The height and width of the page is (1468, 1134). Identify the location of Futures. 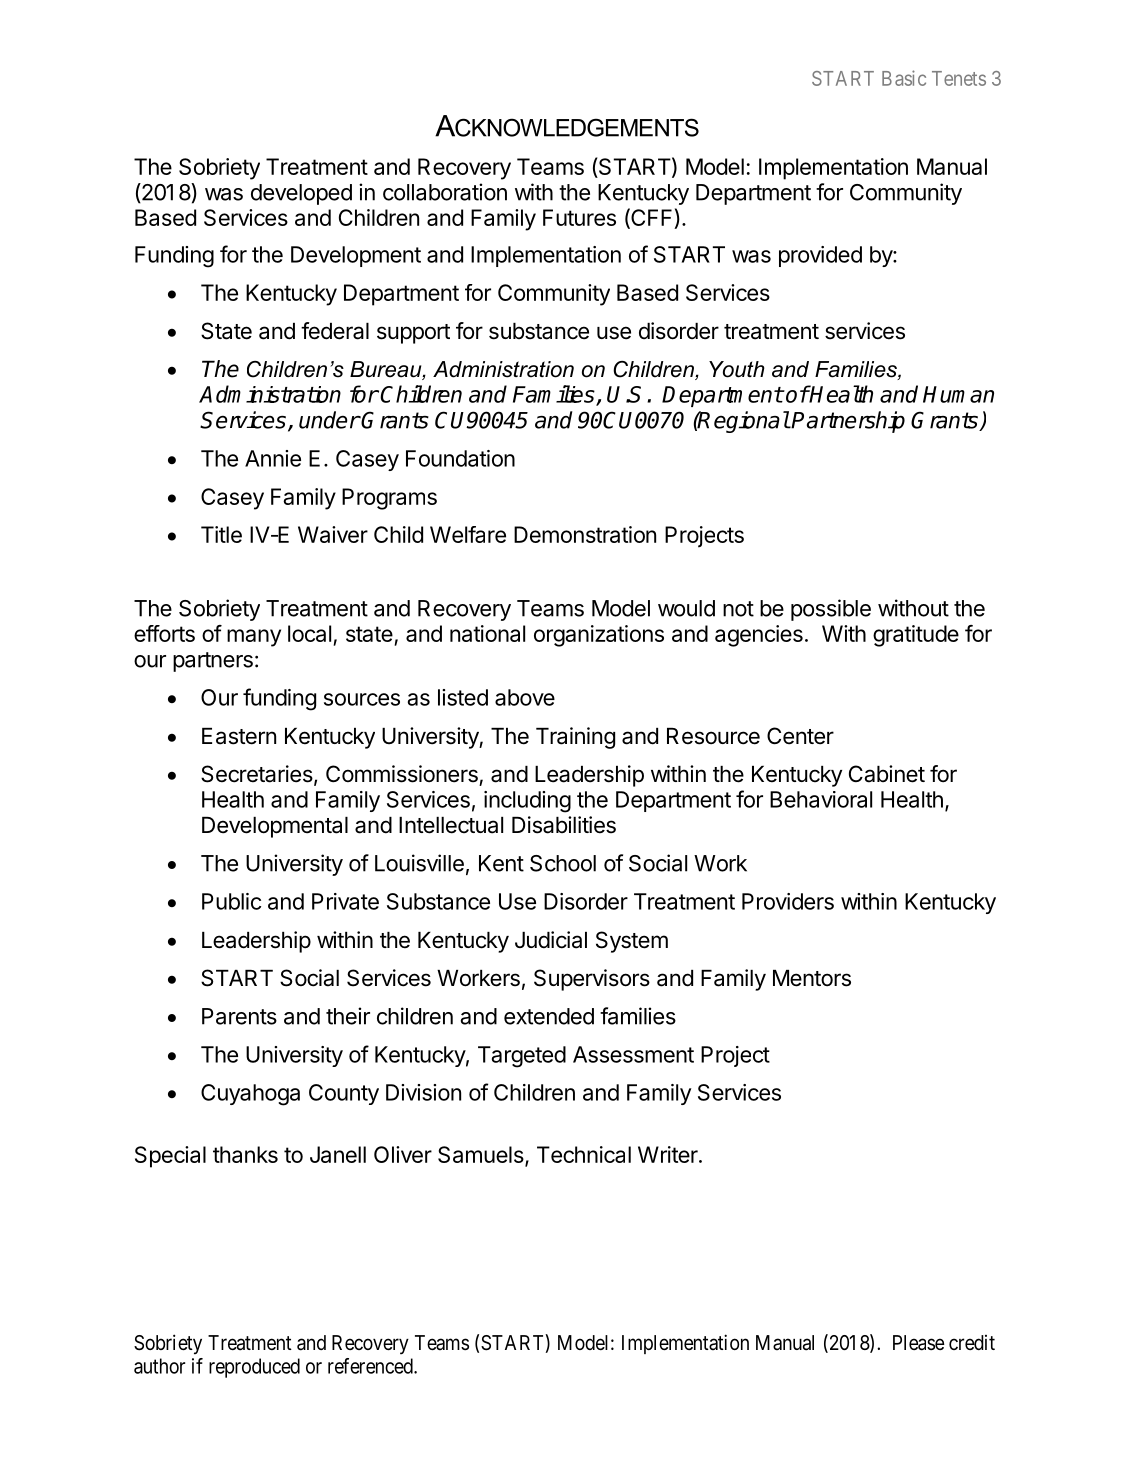
(579, 217).
